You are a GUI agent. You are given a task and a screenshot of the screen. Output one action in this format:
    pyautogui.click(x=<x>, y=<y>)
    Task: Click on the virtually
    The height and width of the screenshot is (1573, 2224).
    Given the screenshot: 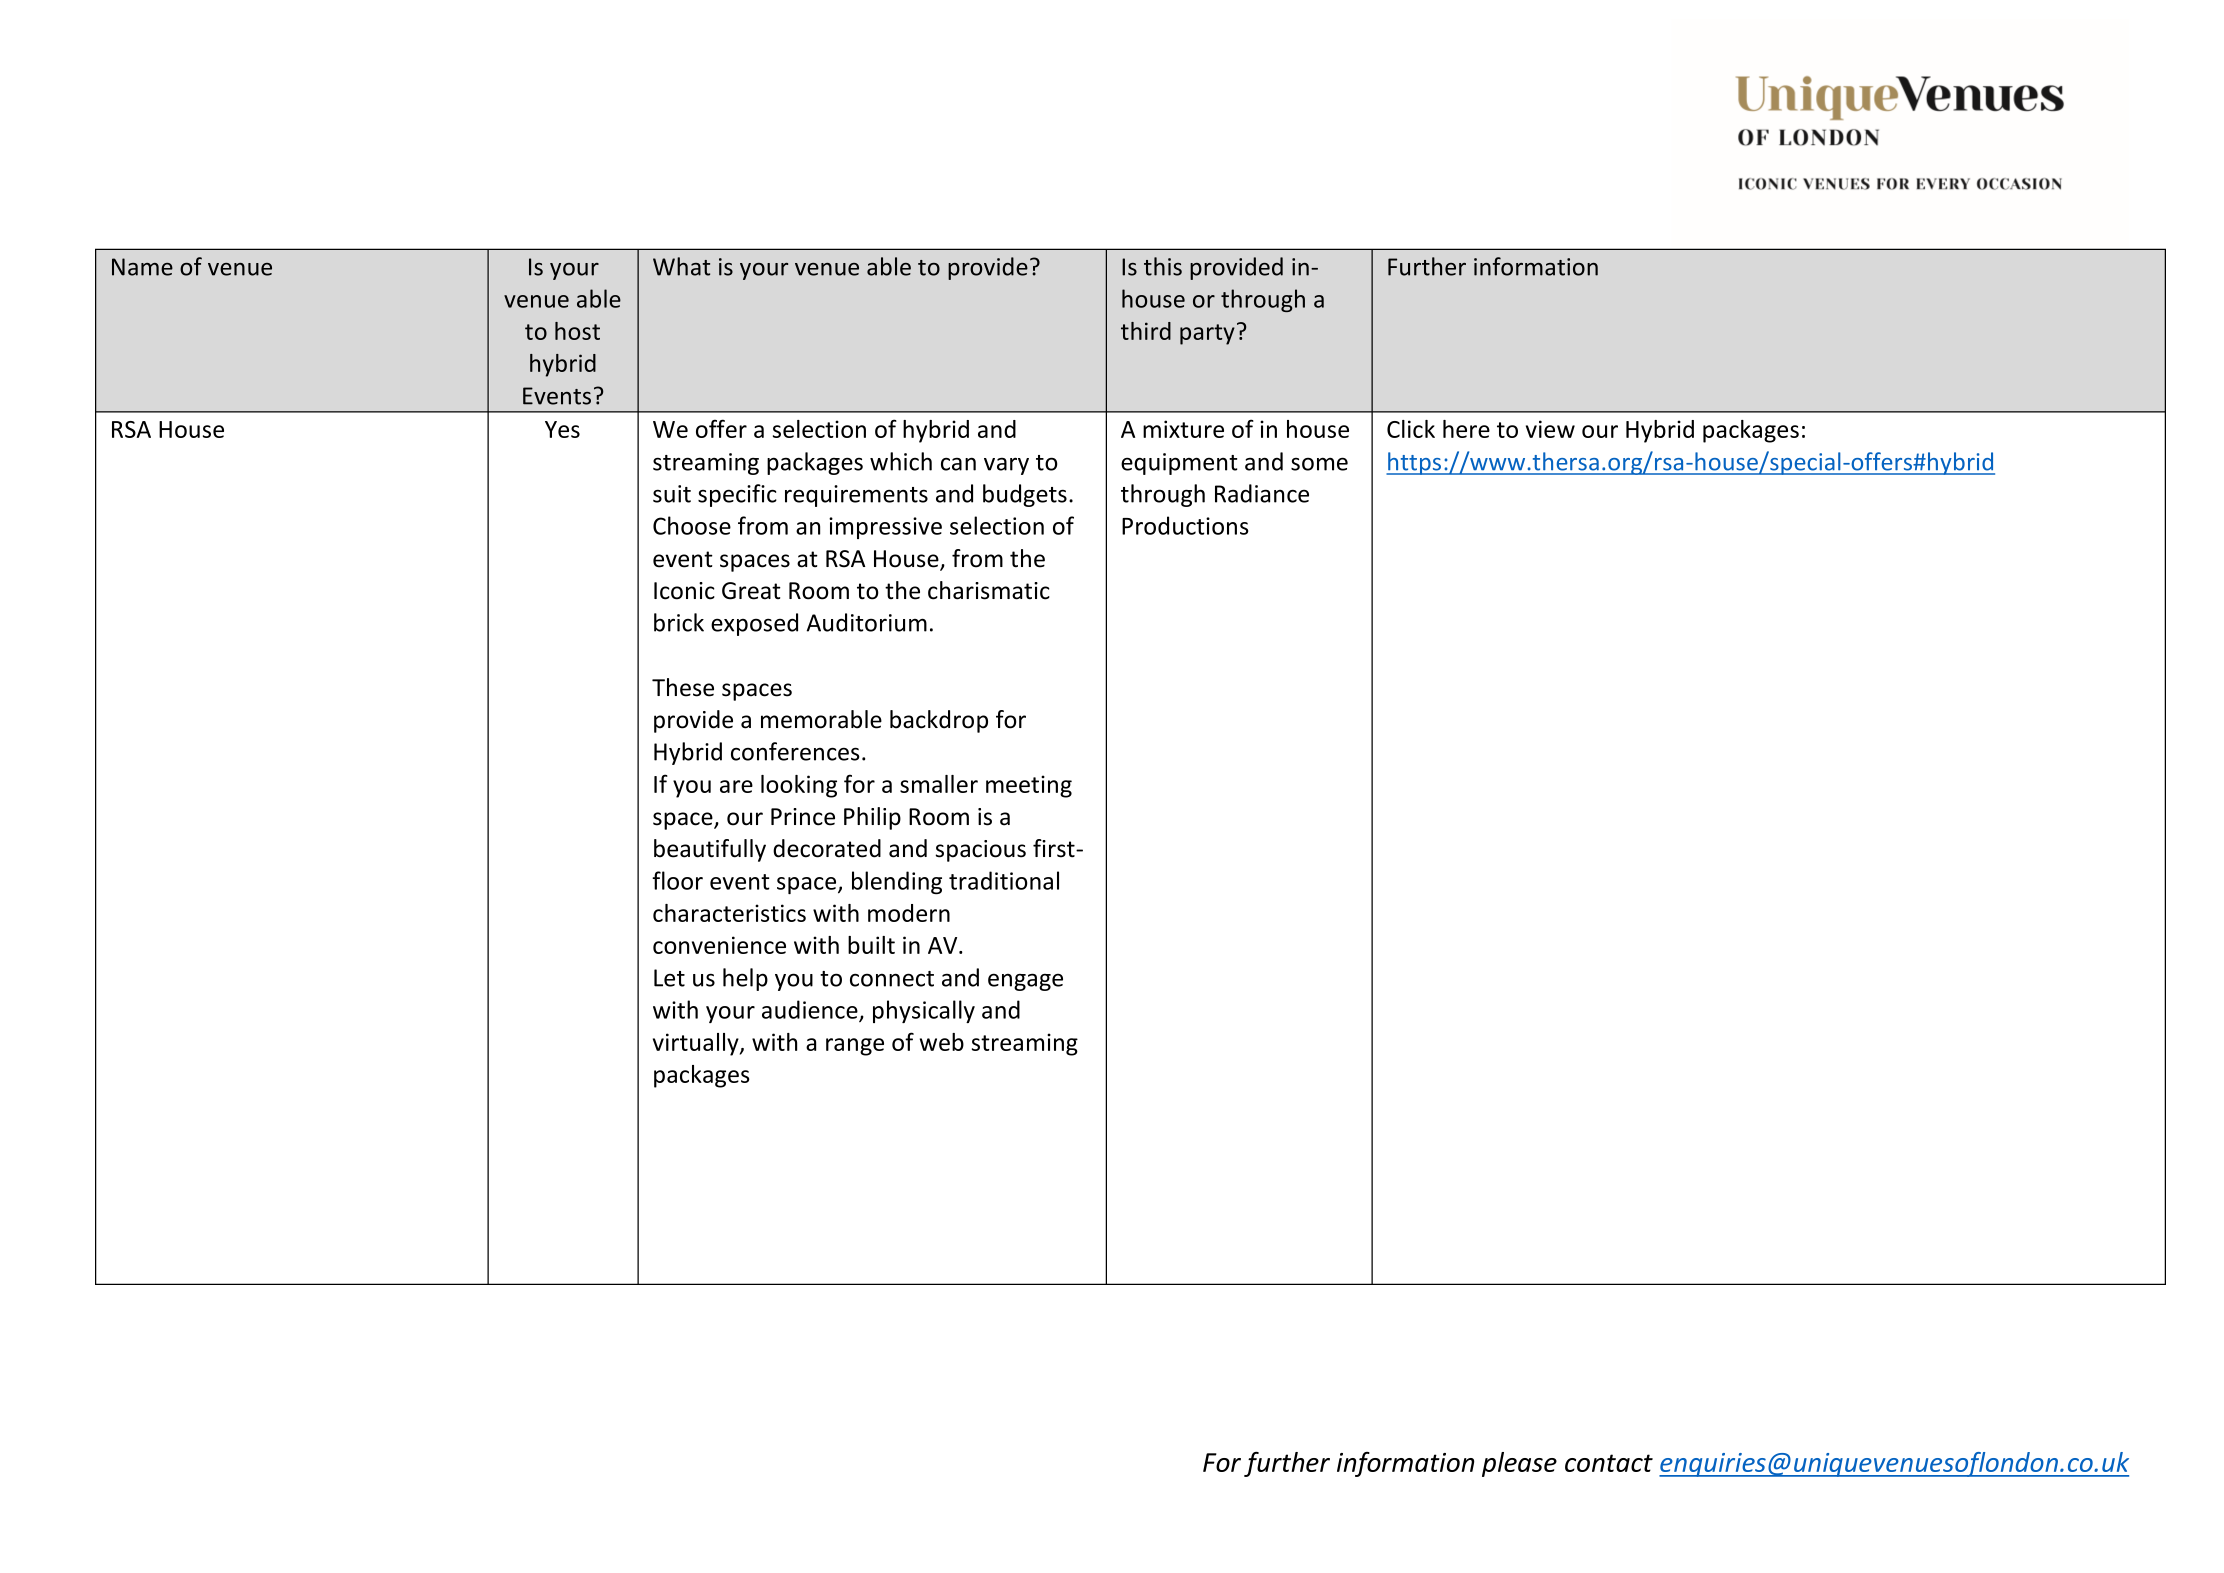 What is the action you would take?
    pyautogui.click(x=697, y=1044)
